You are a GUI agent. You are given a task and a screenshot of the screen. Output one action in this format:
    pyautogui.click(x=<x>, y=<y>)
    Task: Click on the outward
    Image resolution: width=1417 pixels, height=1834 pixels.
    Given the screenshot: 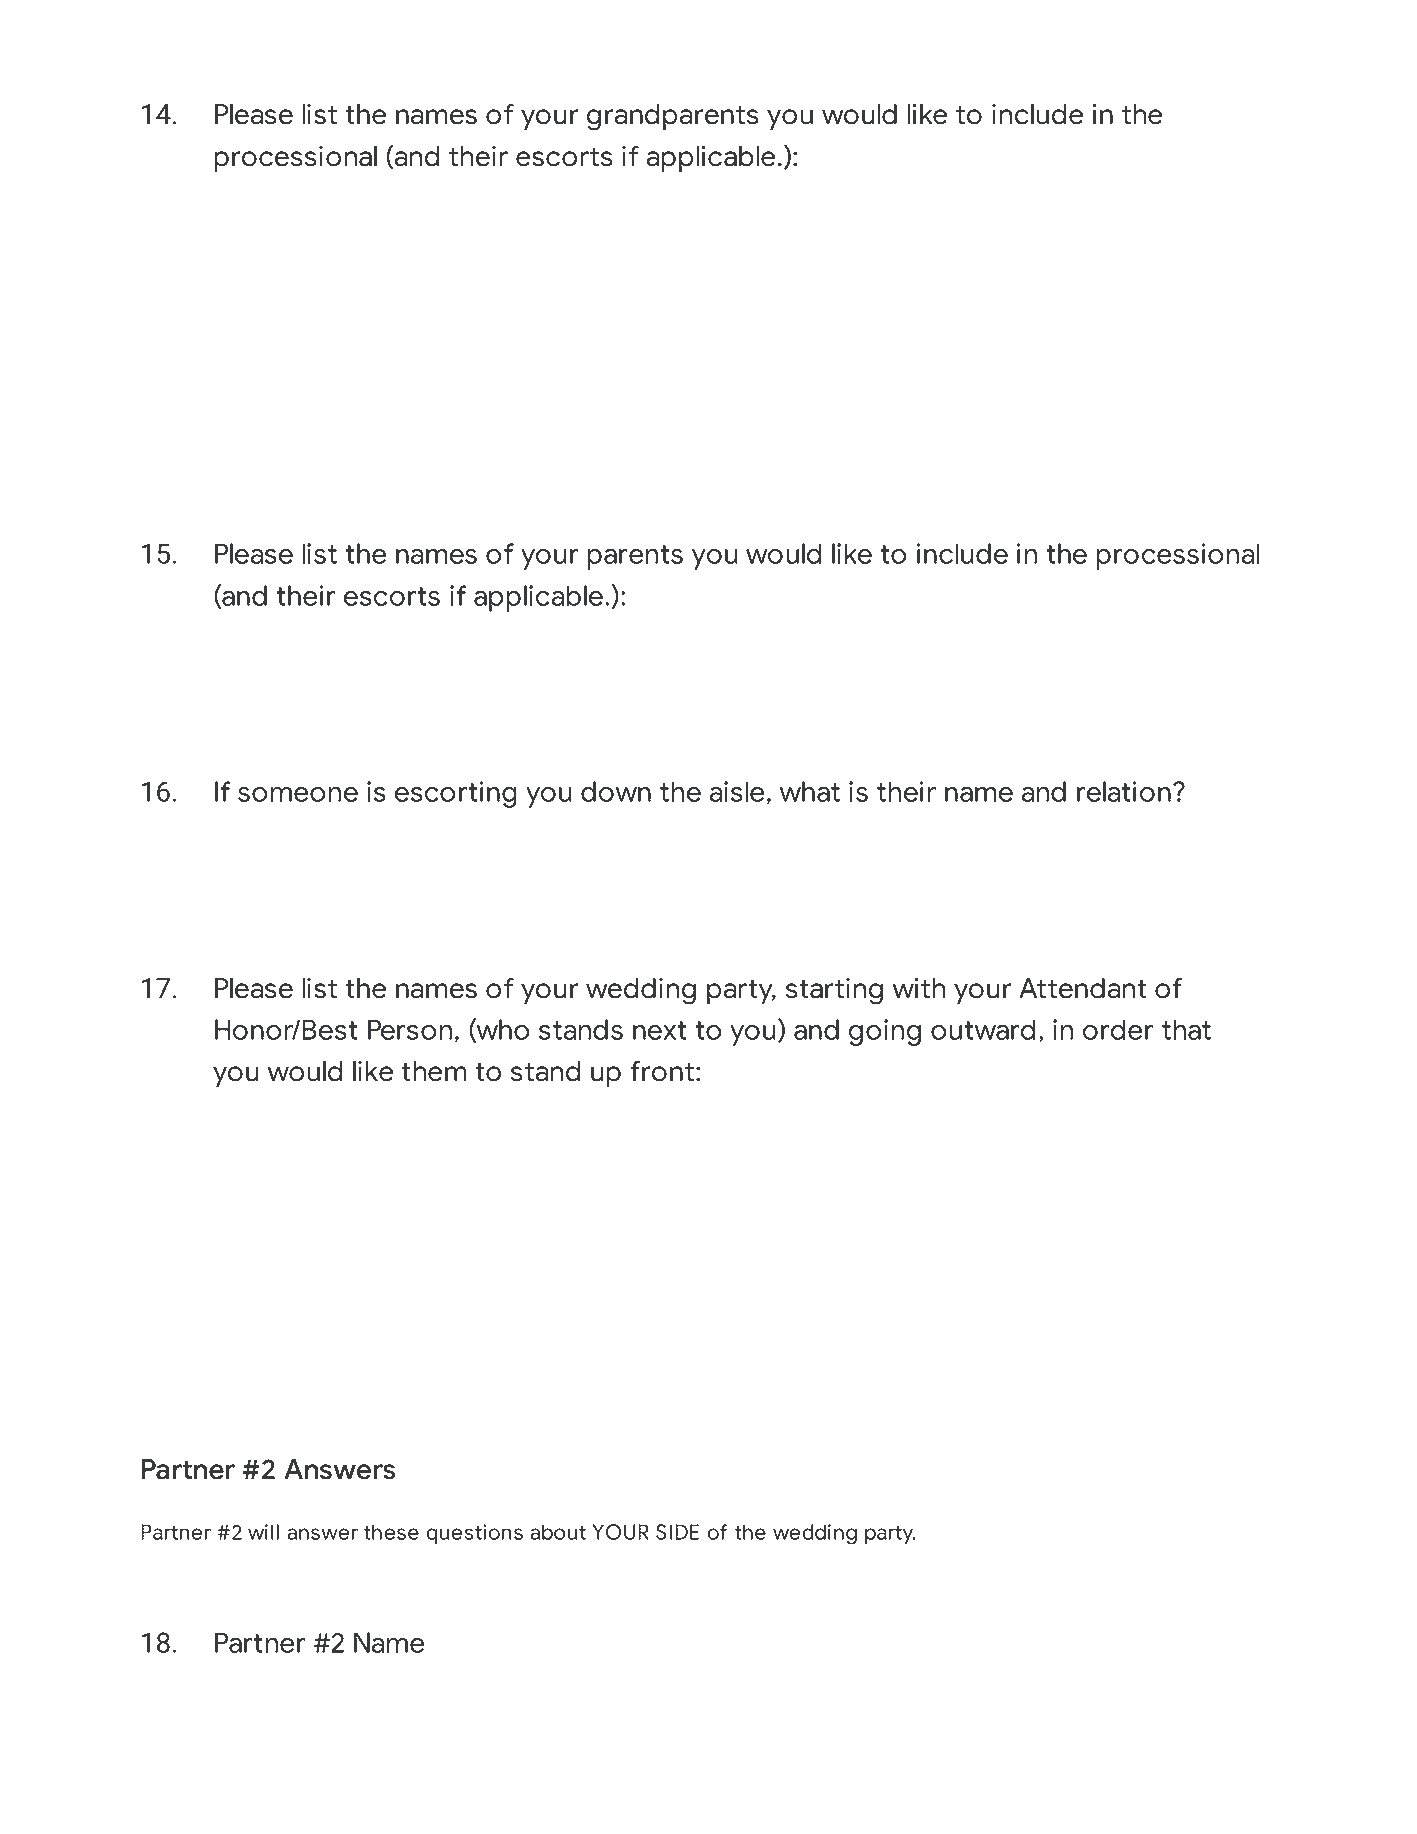 What is the action you would take?
    pyautogui.click(x=983, y=1029)
